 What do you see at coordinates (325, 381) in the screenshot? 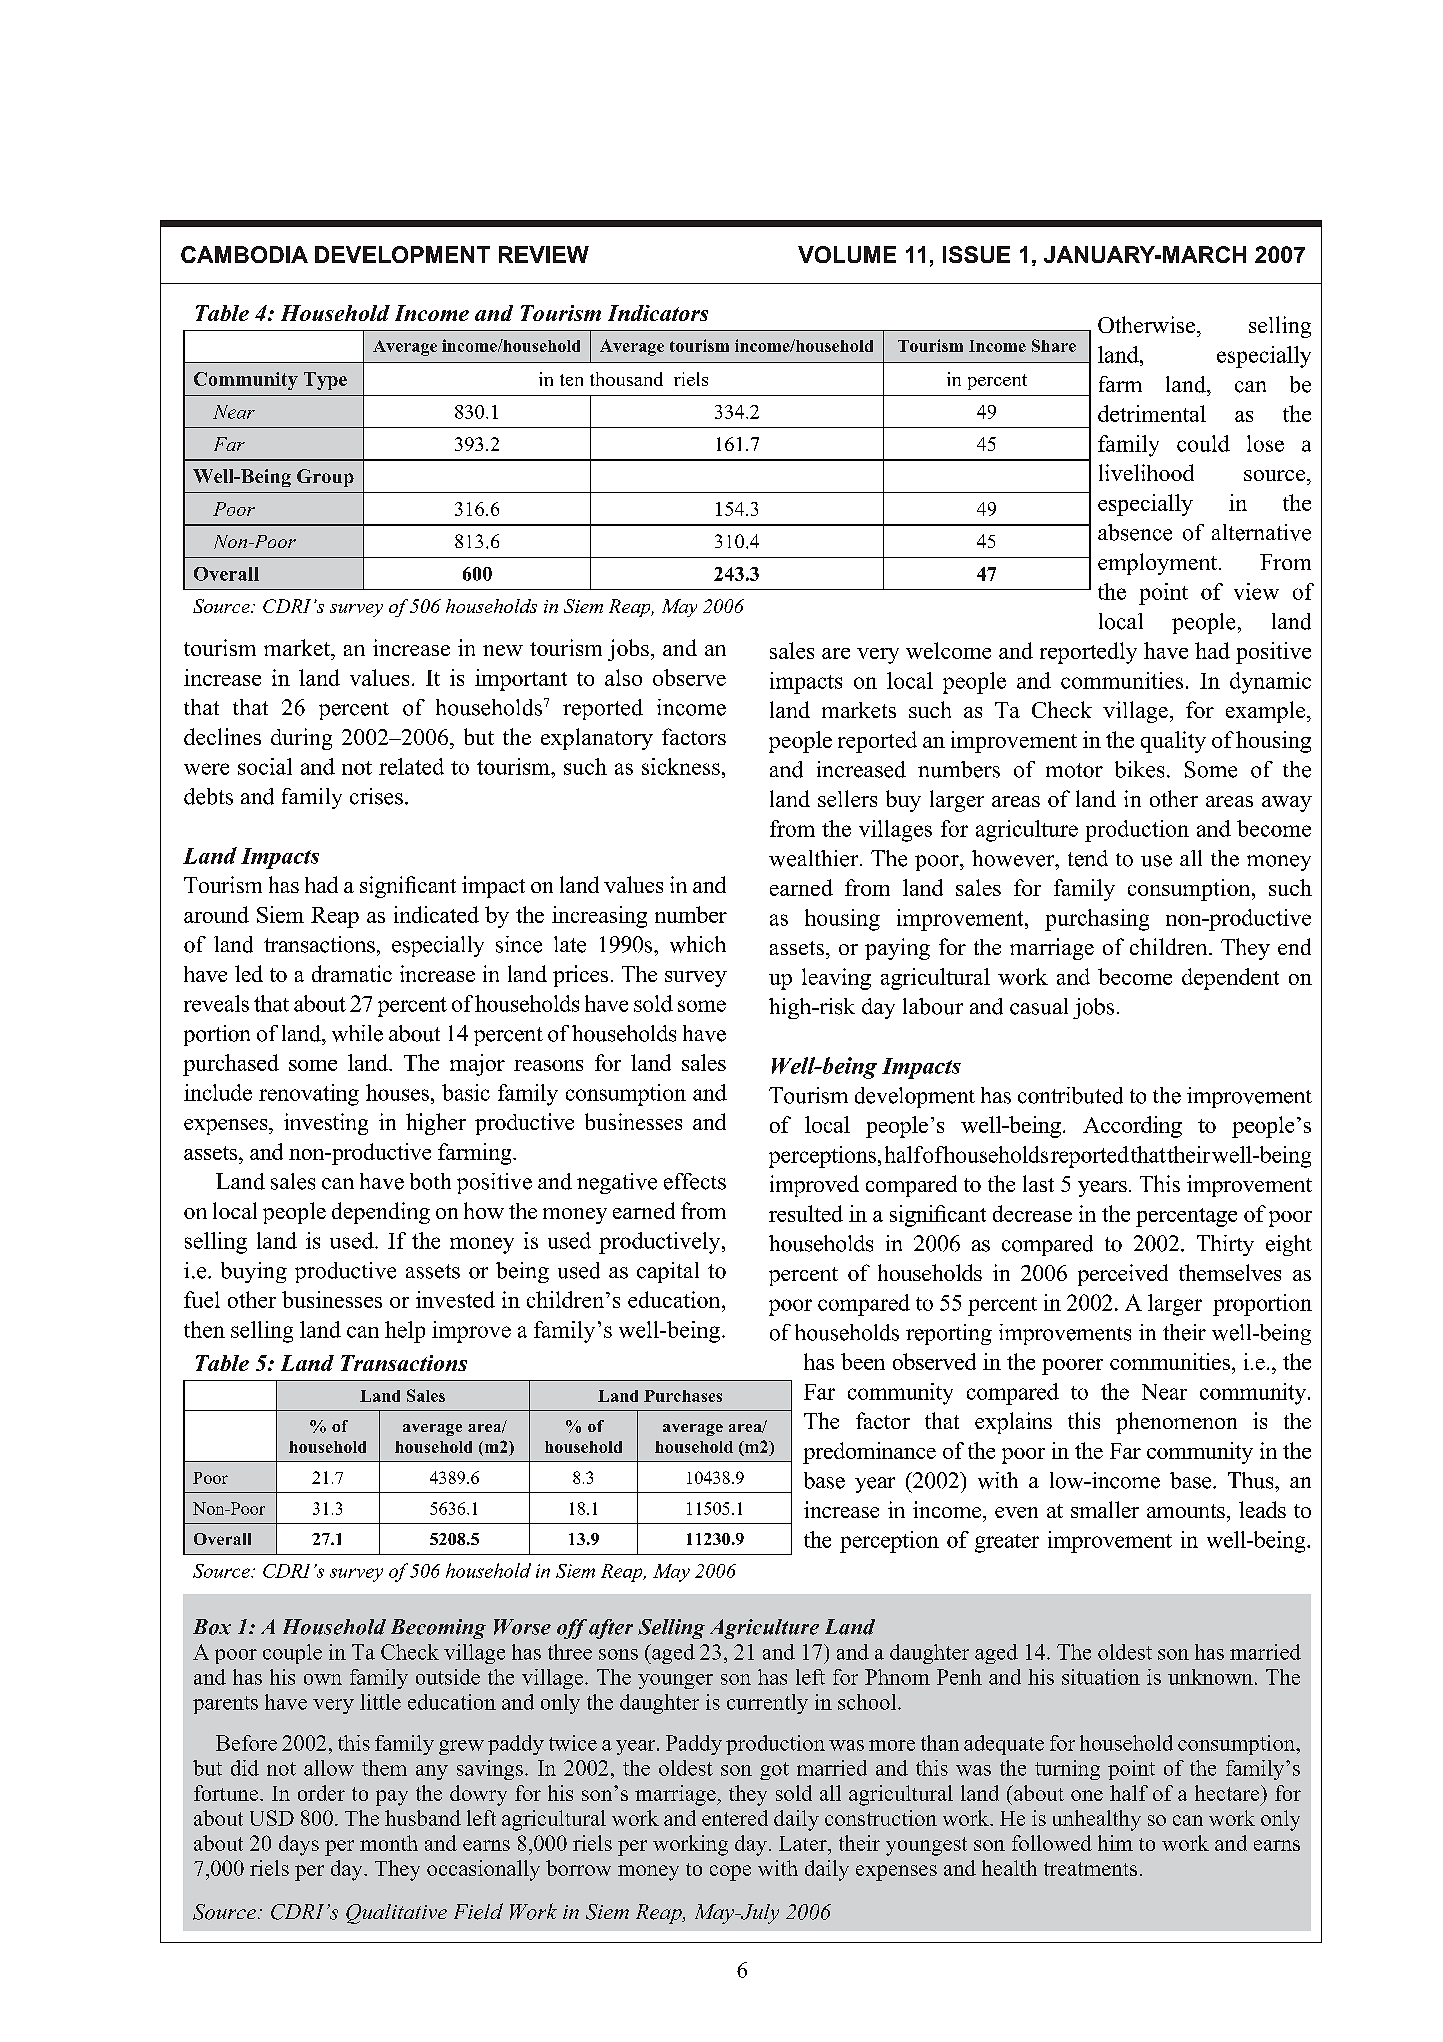
I see `Type` at bounding box center [325, 381].
